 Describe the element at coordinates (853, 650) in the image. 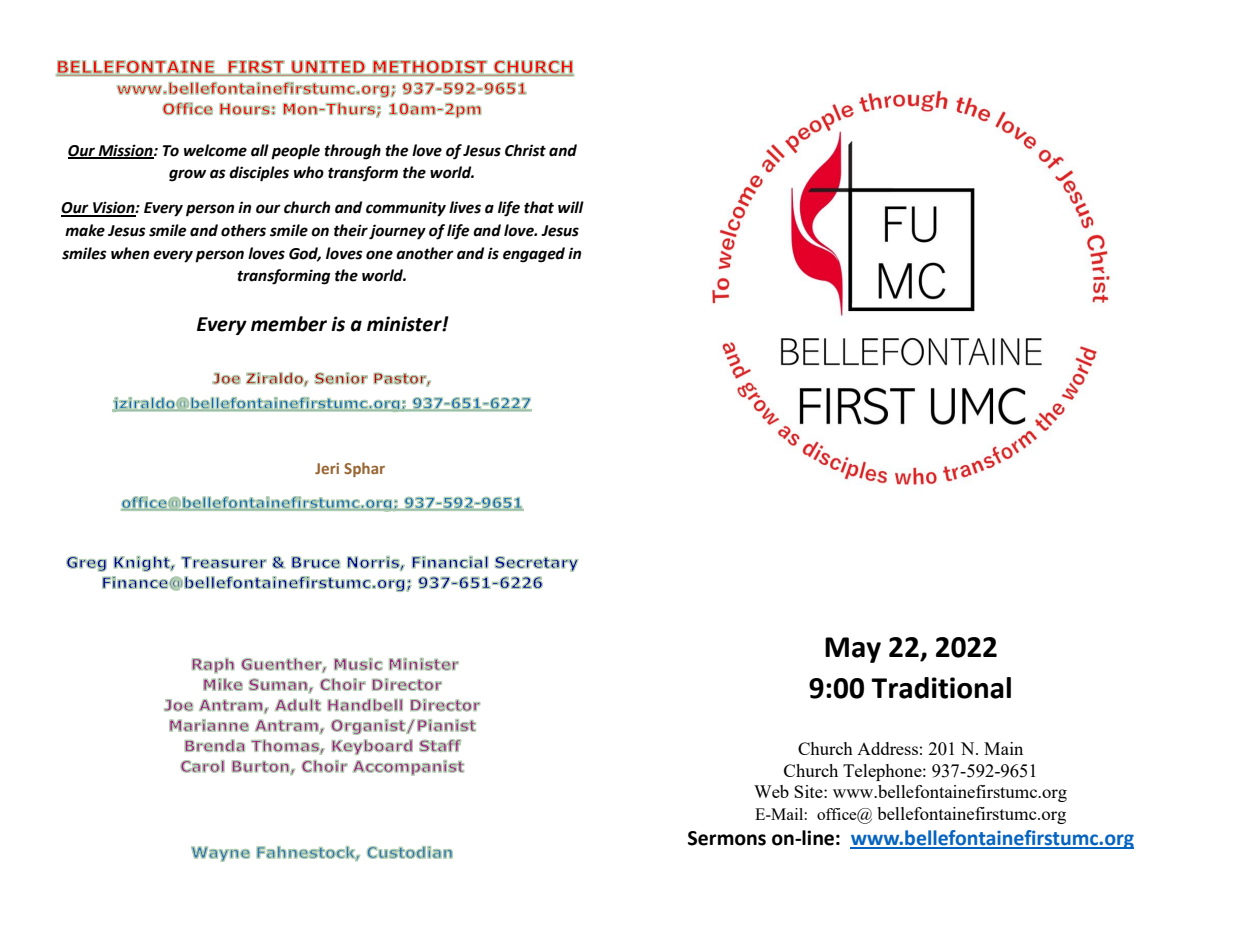

I see `May` at that location.
